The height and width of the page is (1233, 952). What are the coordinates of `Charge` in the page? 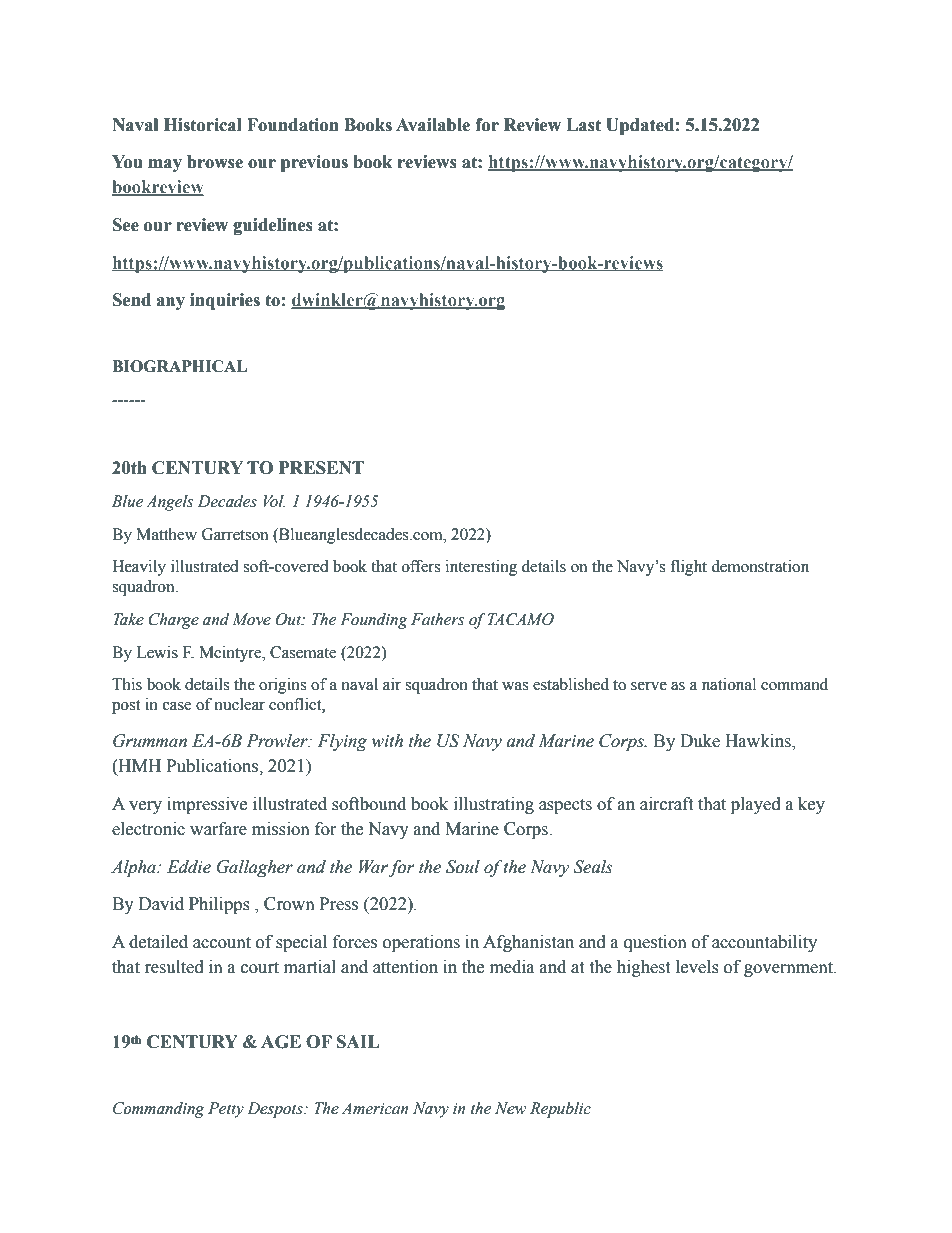 It's located at (173, 621).
